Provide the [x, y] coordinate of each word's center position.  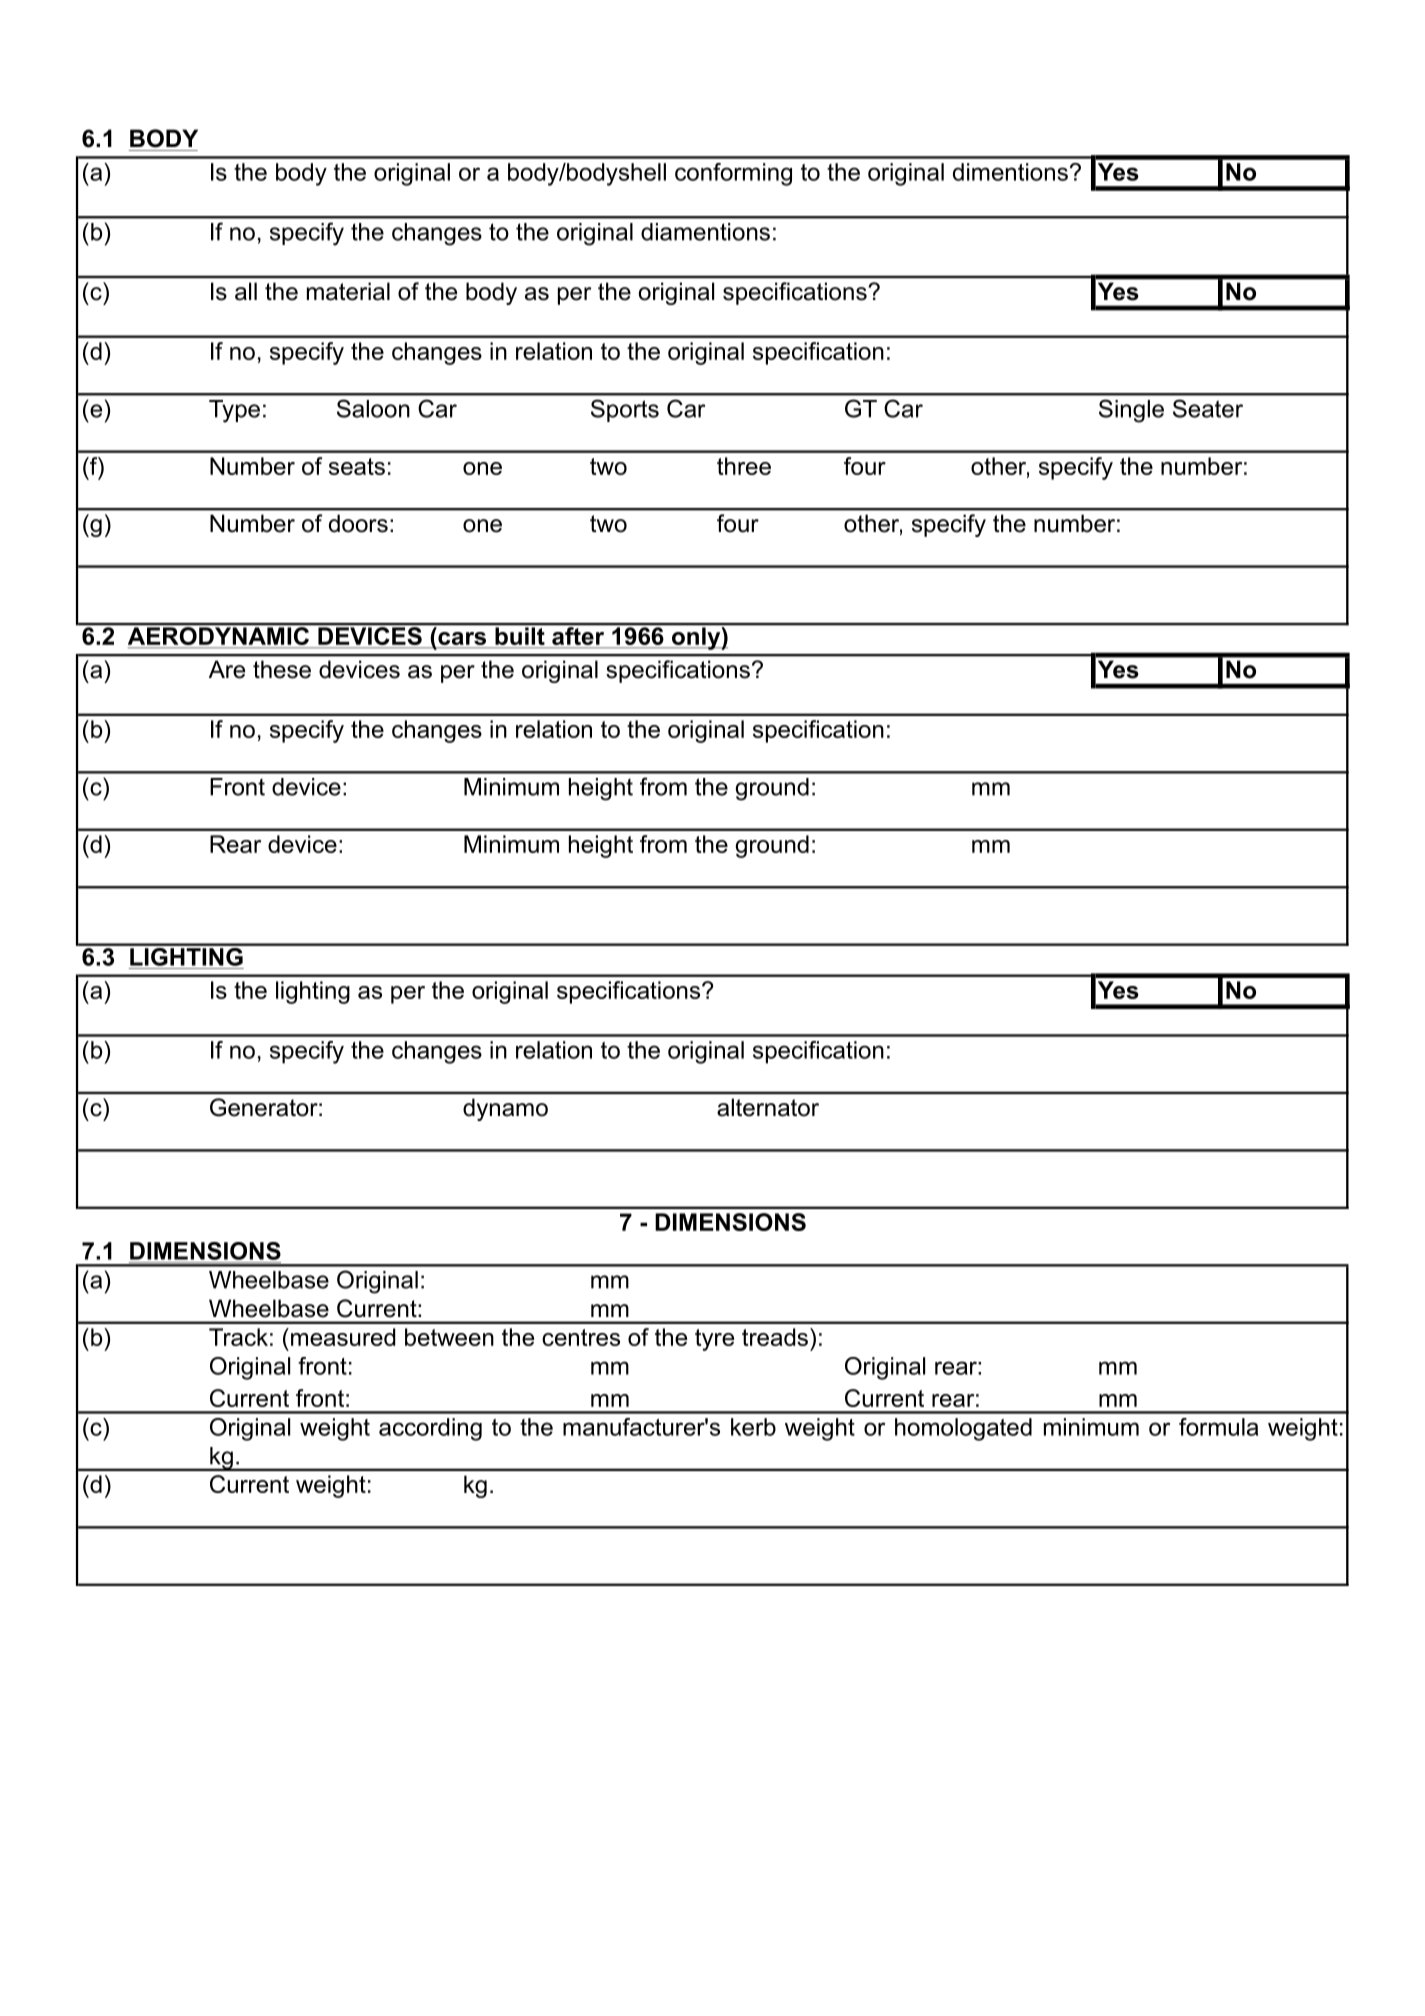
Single [1131, 411]
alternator [768, 1107]
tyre [714, 1340]
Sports [625, 410]
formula [1218, 1427]
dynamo [505, 1109]
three [744, 466]
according [430, 1429]
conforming [733, 174]
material [348, 291]
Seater [1208, 408]
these [282, 669]
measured [343, 1337]
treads [775, 1337]
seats [357, 466]
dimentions [1010, 172]
